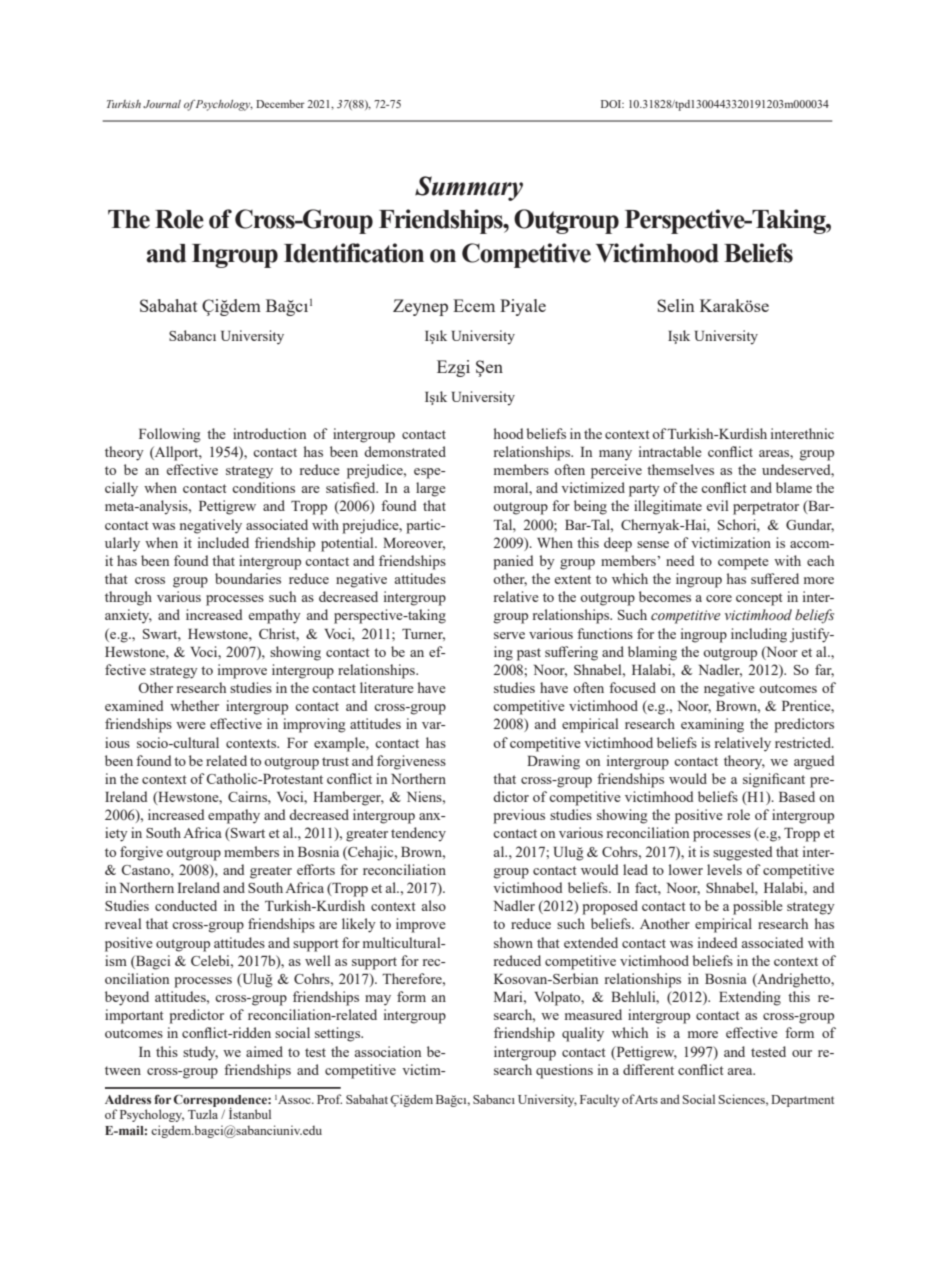  Describe the element at coordinates (759, 599) in the image. I see `concept` at that location.
